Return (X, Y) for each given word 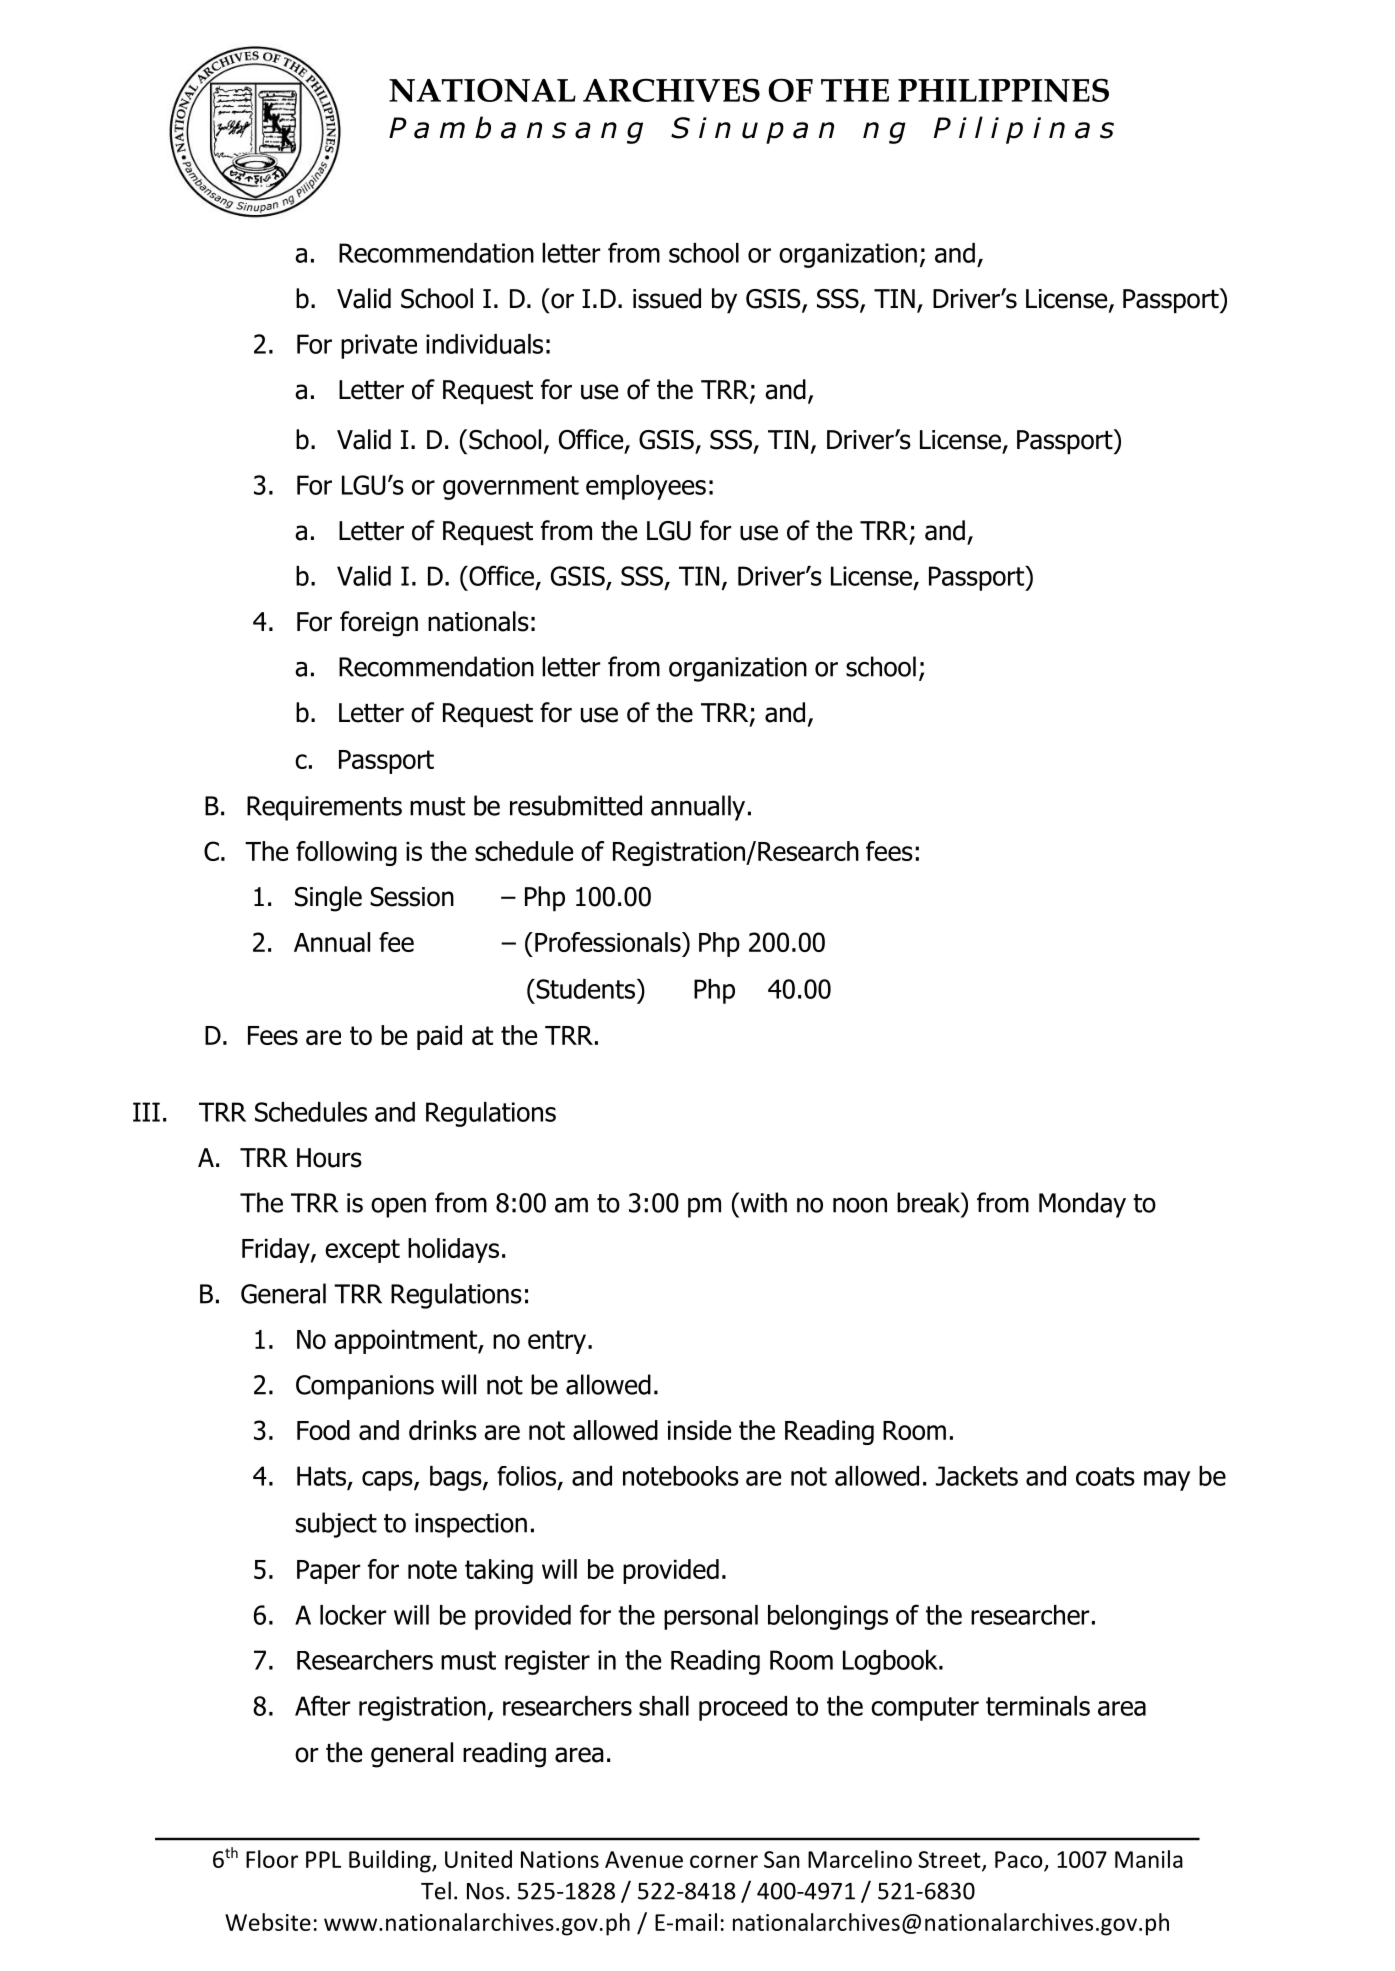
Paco (1019, 1859)
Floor (272, 1859)
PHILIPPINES (1003, 90)
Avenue (644, 1859)
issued (667, 298)
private (379, 346)
